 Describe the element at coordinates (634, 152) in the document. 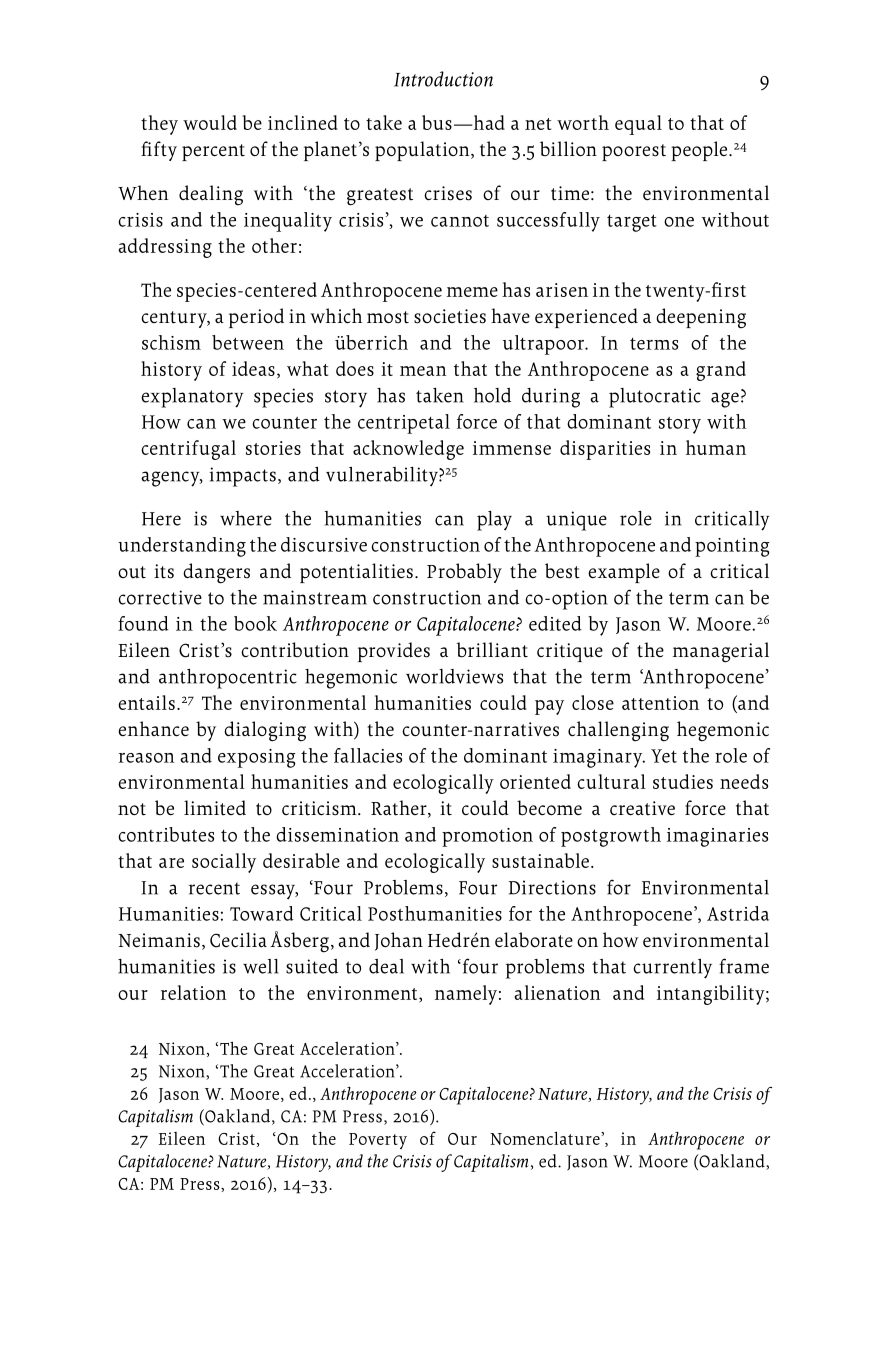

I see `poorest` at that location.
